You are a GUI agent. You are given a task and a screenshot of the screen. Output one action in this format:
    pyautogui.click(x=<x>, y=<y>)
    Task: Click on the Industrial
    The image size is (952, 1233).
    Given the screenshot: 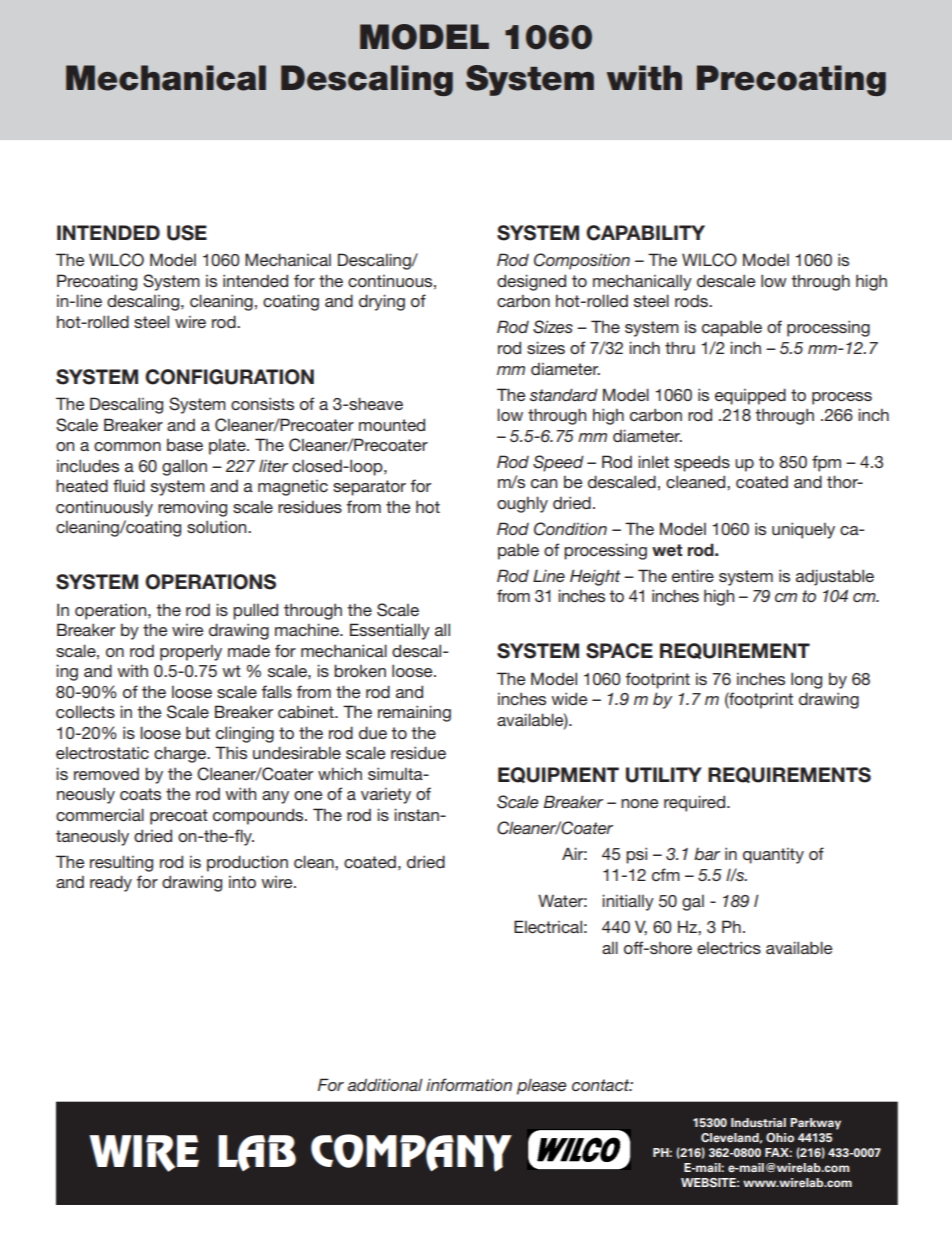 What is the action you would take?
    pyautogui.click(x=758, y=1122)
